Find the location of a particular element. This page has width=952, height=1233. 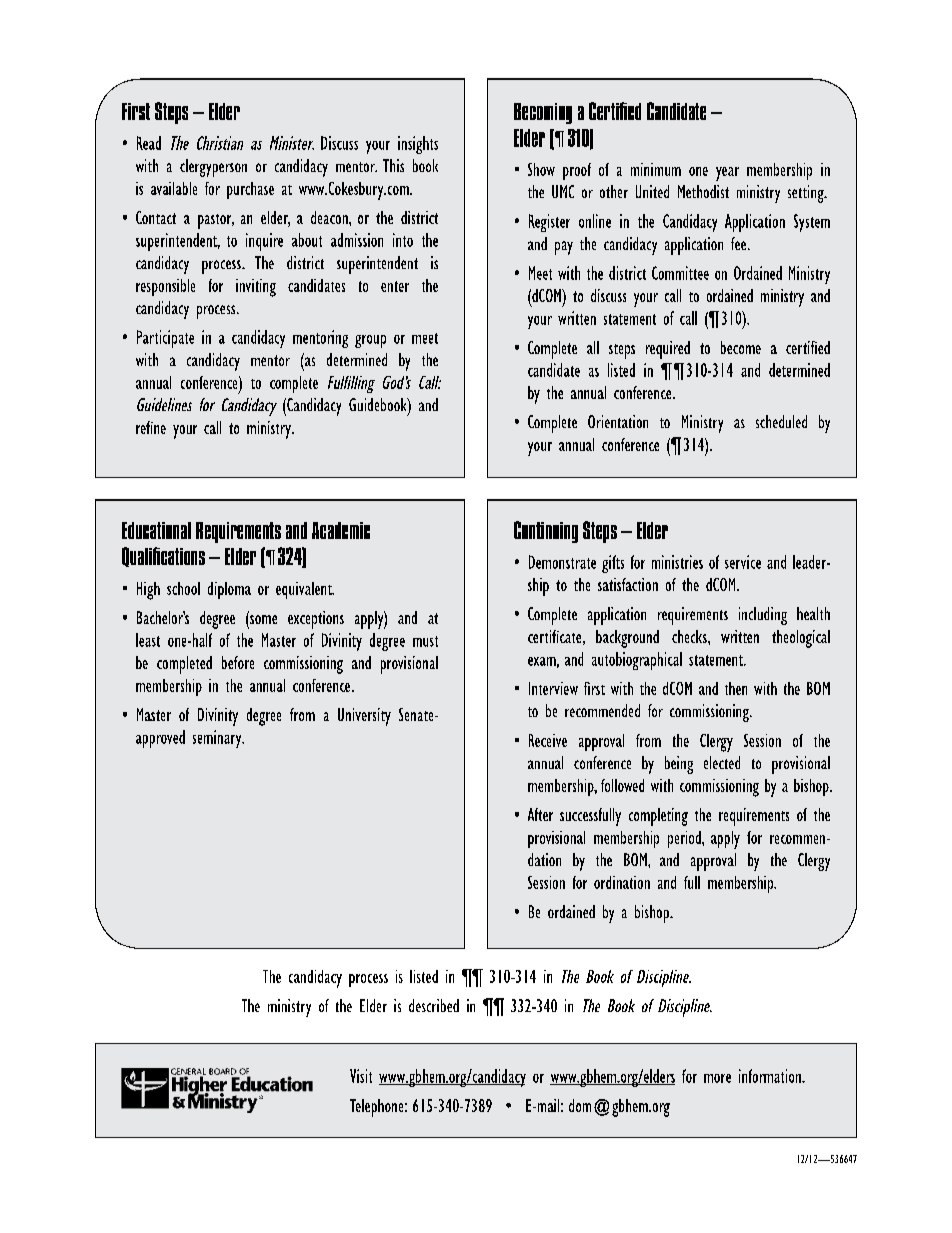

insights is located at coordinates (418, 145).
